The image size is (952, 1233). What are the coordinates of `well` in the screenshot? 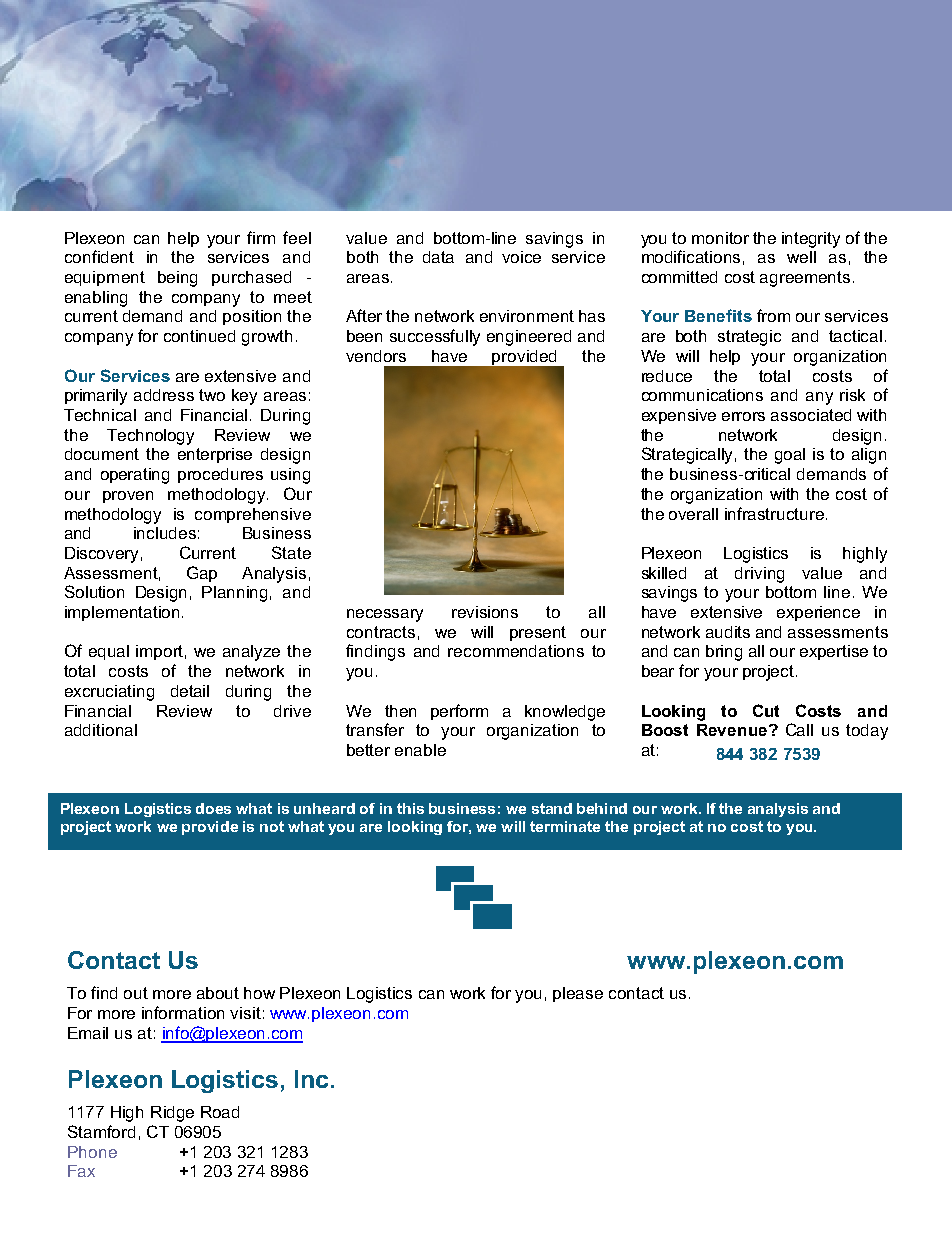 It's located at (801, 257).
